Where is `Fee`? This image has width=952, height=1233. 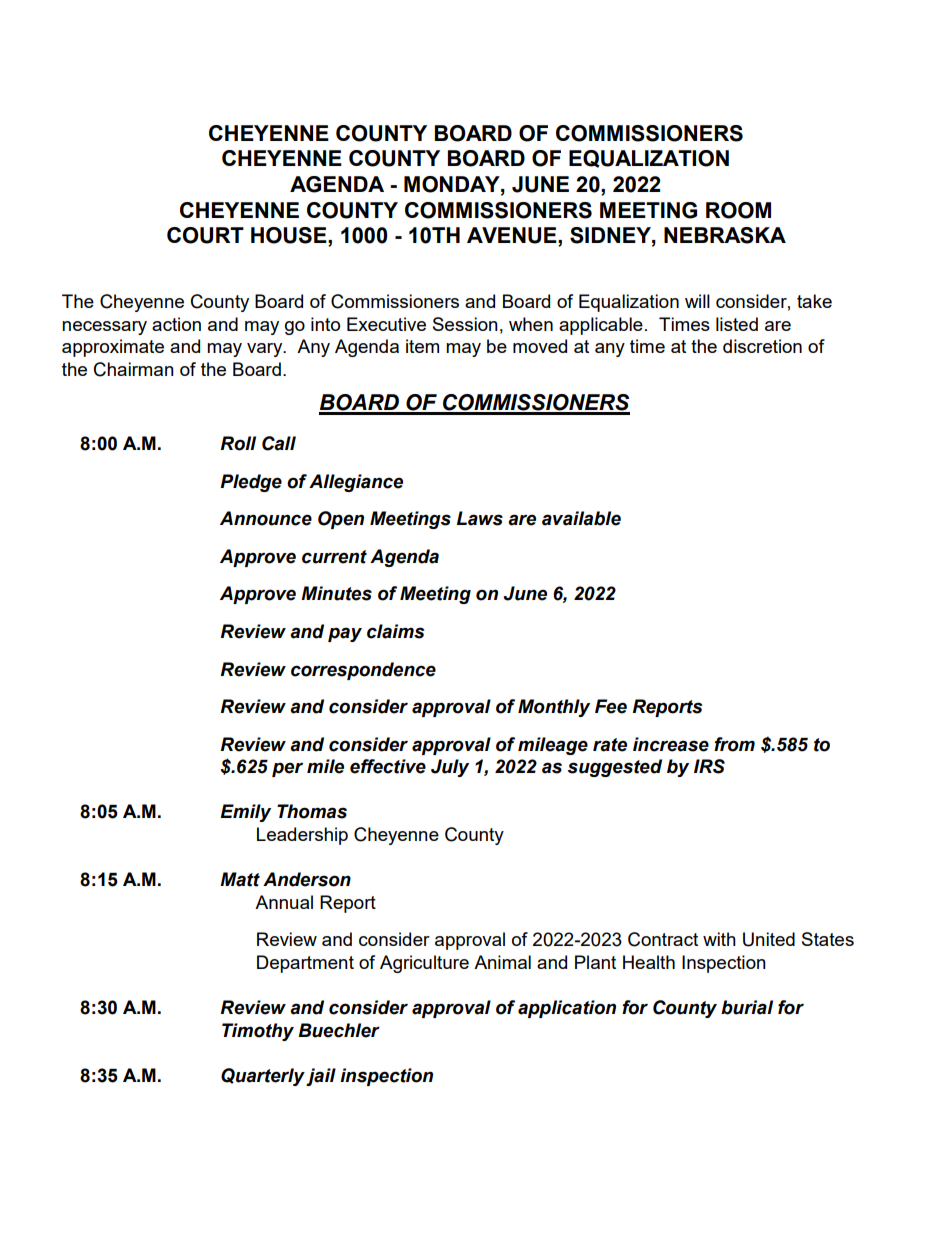
Fee is located at coordinates (611, 706).
